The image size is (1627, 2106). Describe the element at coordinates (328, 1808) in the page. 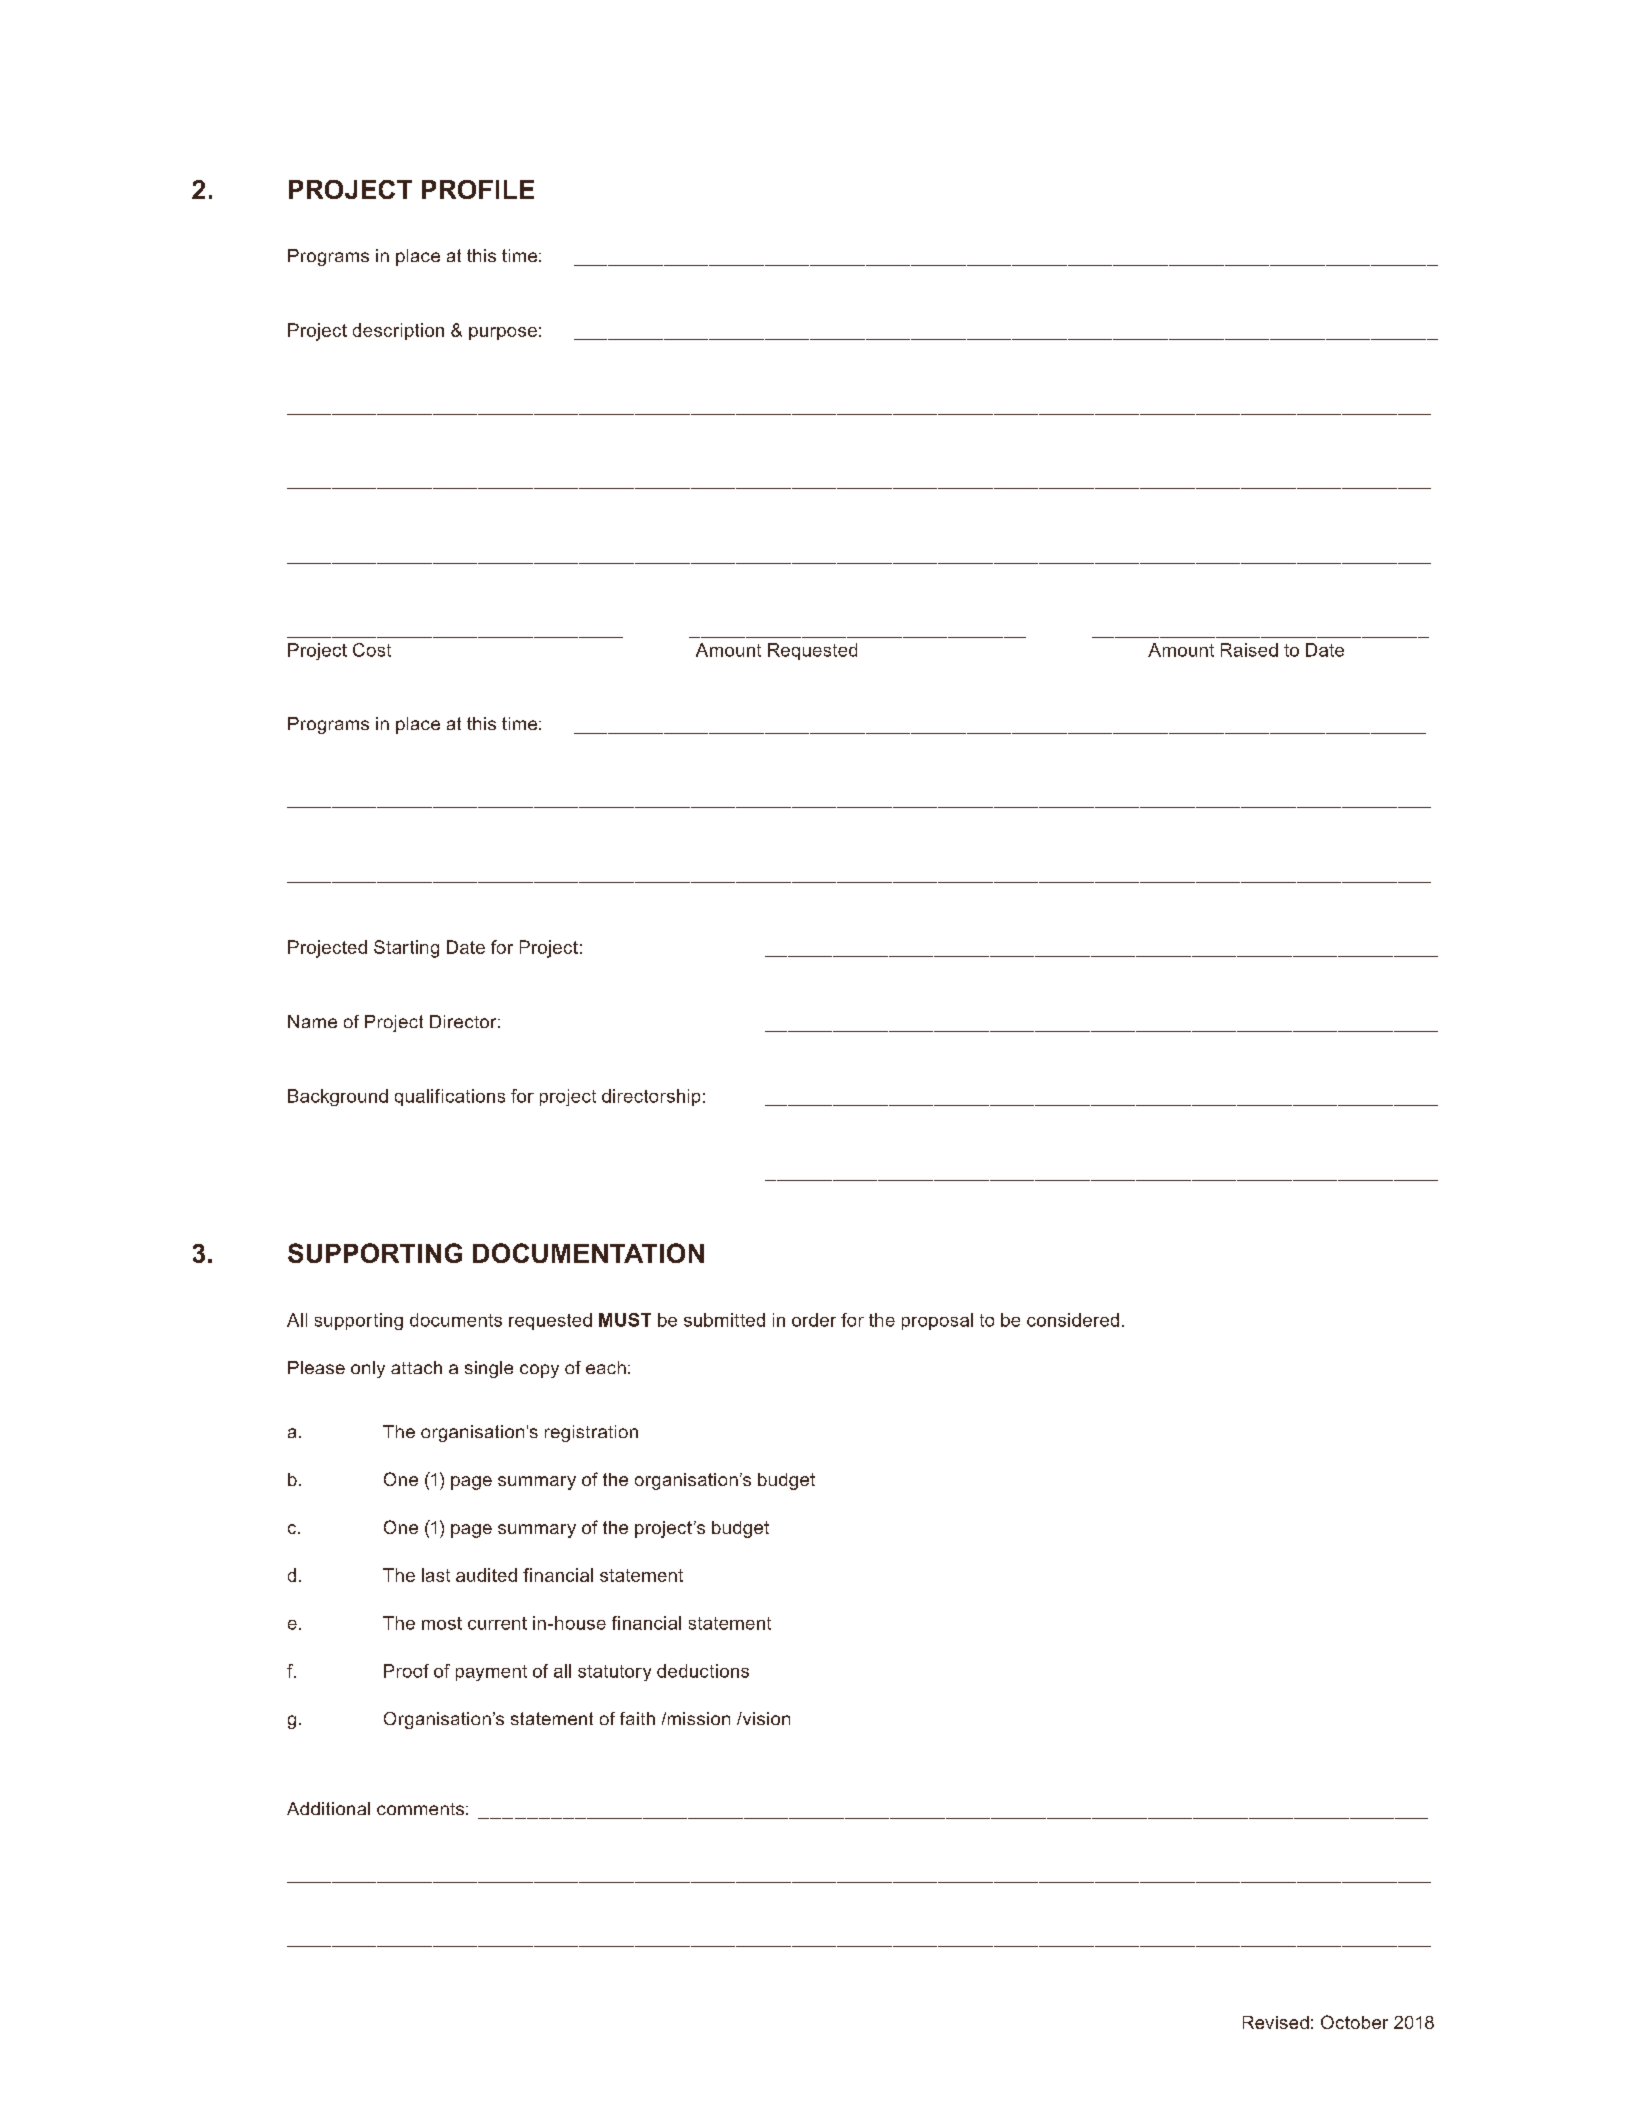

I see `Additional` at that location.
